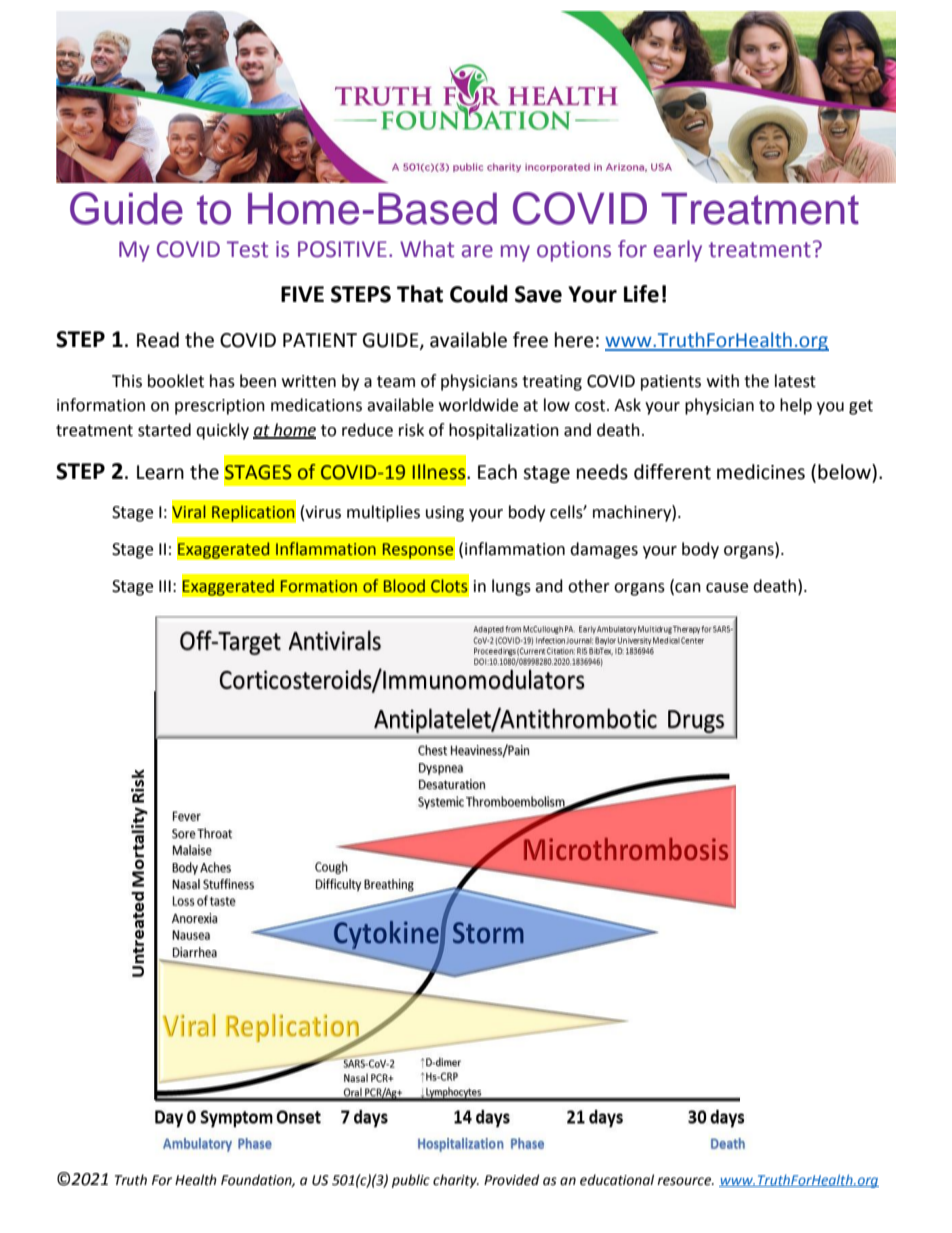 Image resolution: width=952 pixels, height=1233 pixels. Describe the element at coordinates (761, 472) in the image. I see `medicines` at that location.
